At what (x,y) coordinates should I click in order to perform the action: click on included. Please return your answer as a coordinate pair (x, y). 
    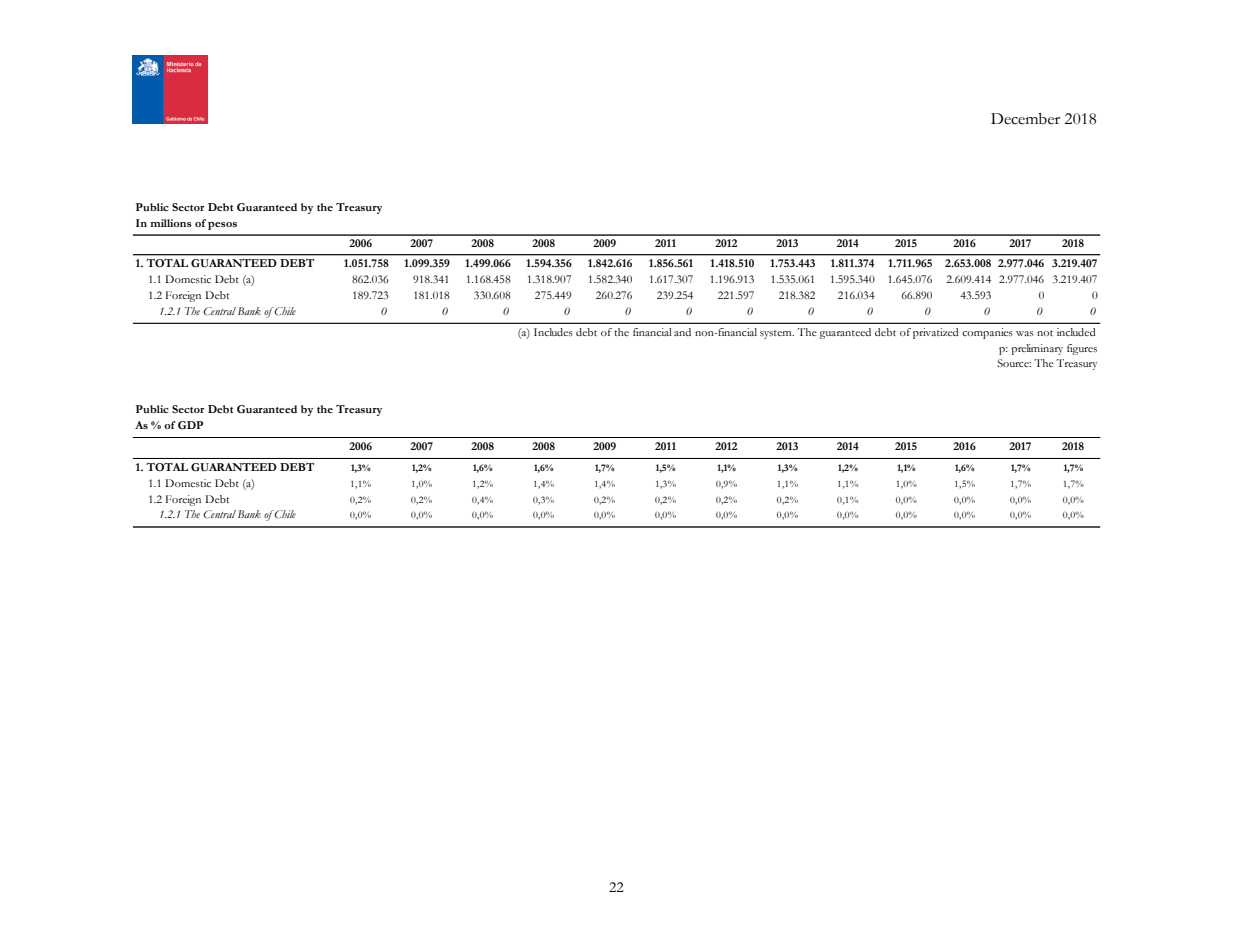
    Looking at the image, I should click on (1076, 332).
